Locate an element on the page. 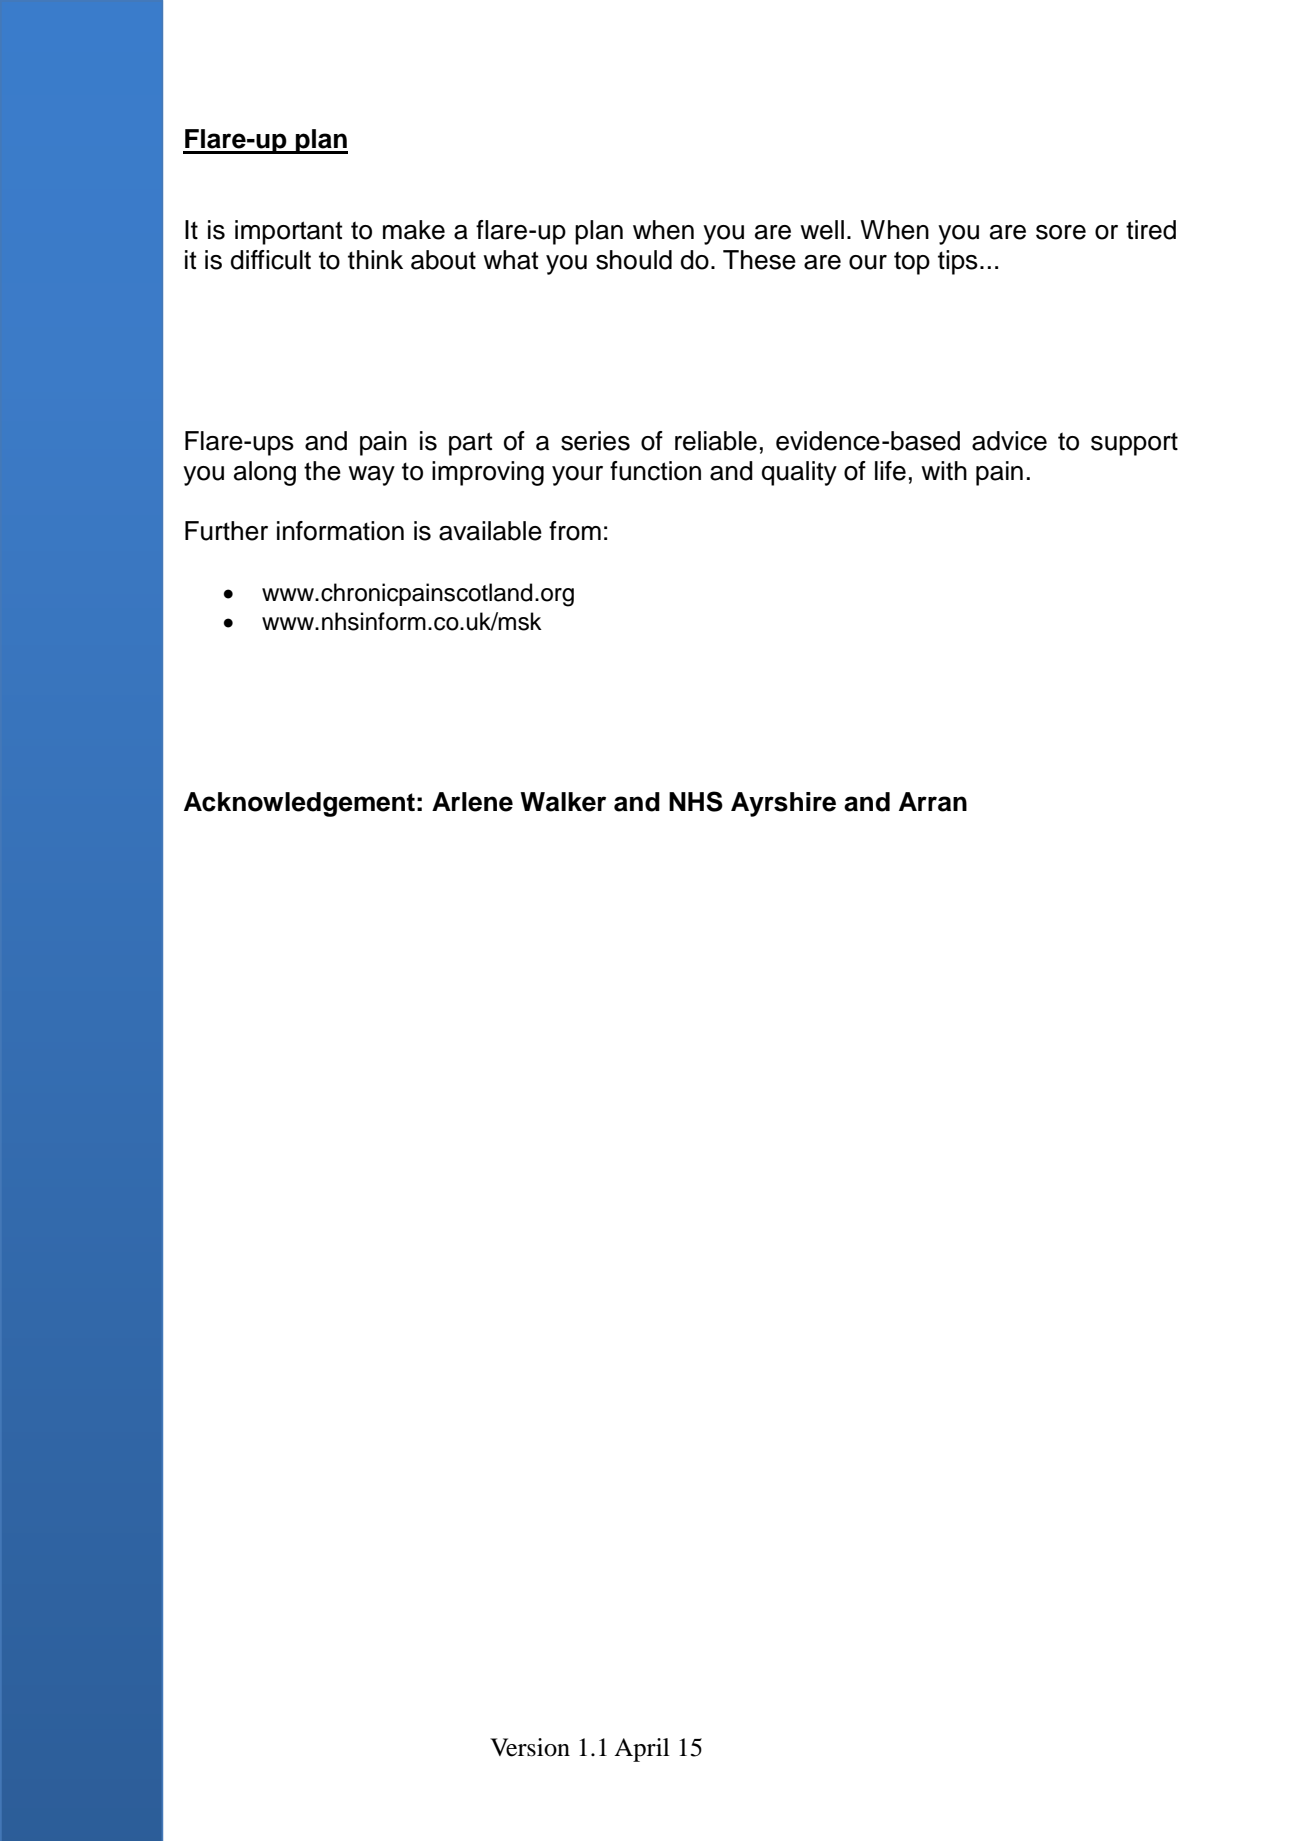 This document has height=1841, width=1302. April is located at coordinates (642, 1750).
